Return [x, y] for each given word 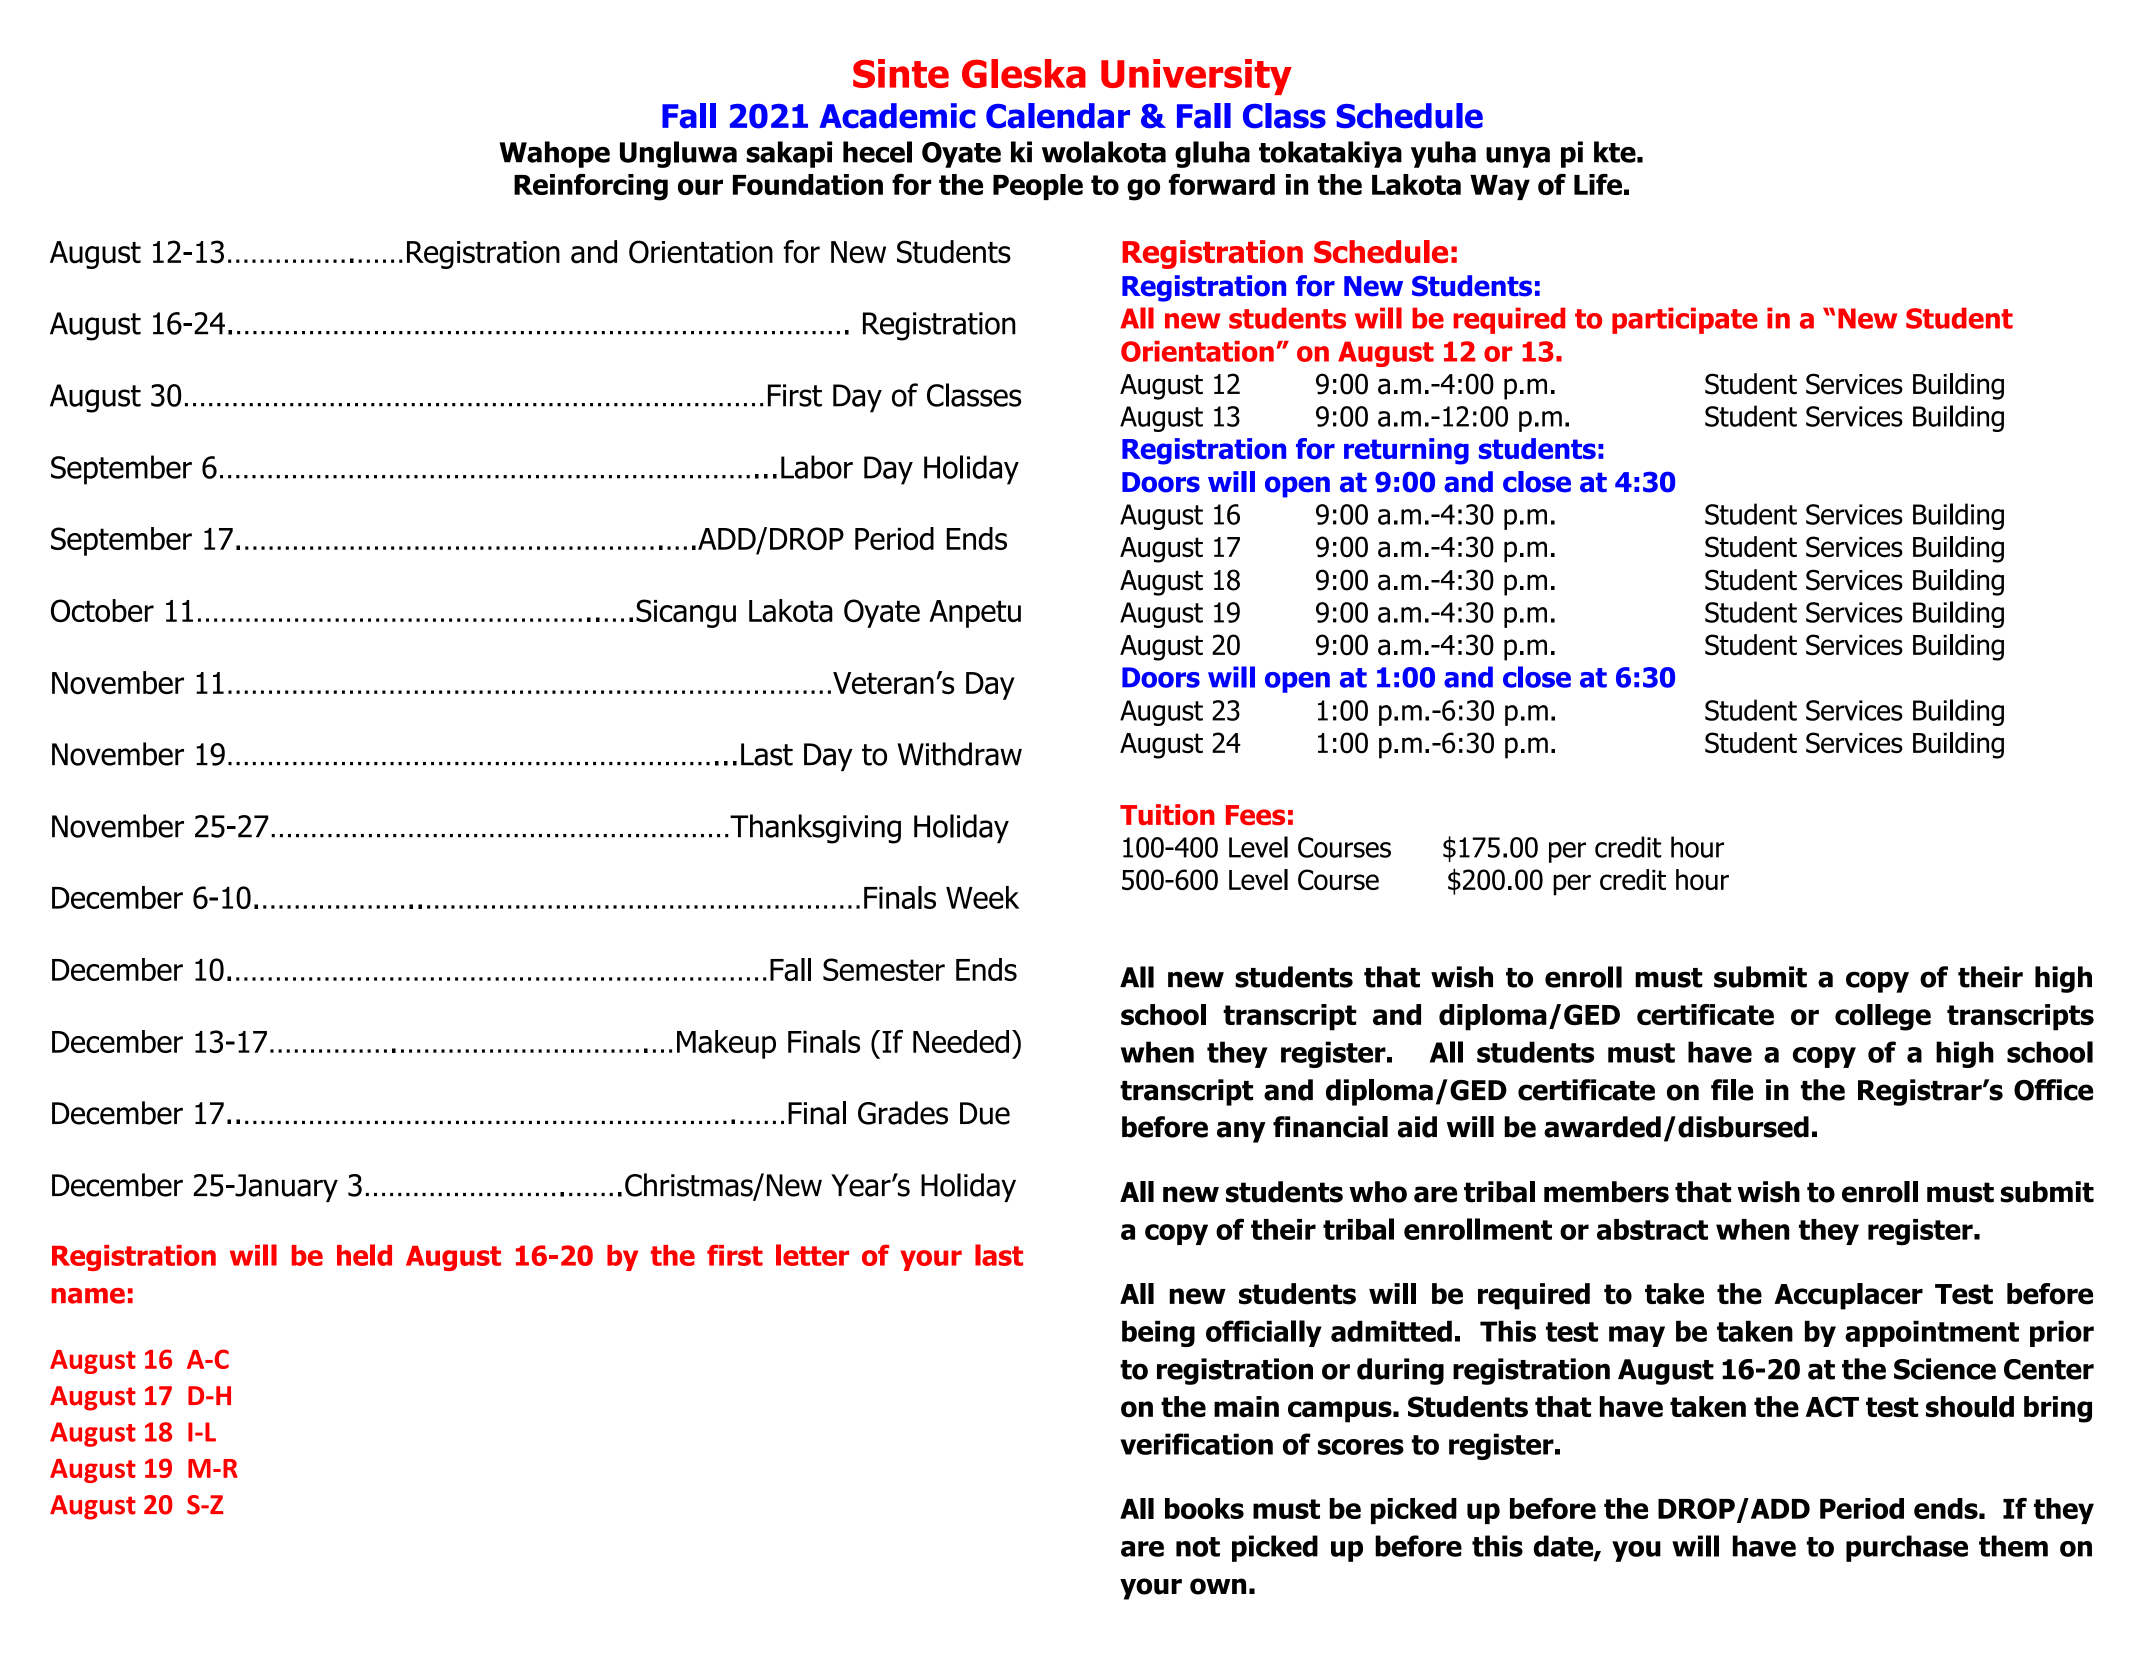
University [1196, 77]
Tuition [1167, 815]
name [88, 1296]
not [1198, 1547]
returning [1406, 451]
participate [1685, 320]
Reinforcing [591, 187]
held [364, 1255]
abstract [1652, 1229]
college [1883, 1017]
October [102, 610]
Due [985, 1113]
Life [1598, 184]
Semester [884, 969]
